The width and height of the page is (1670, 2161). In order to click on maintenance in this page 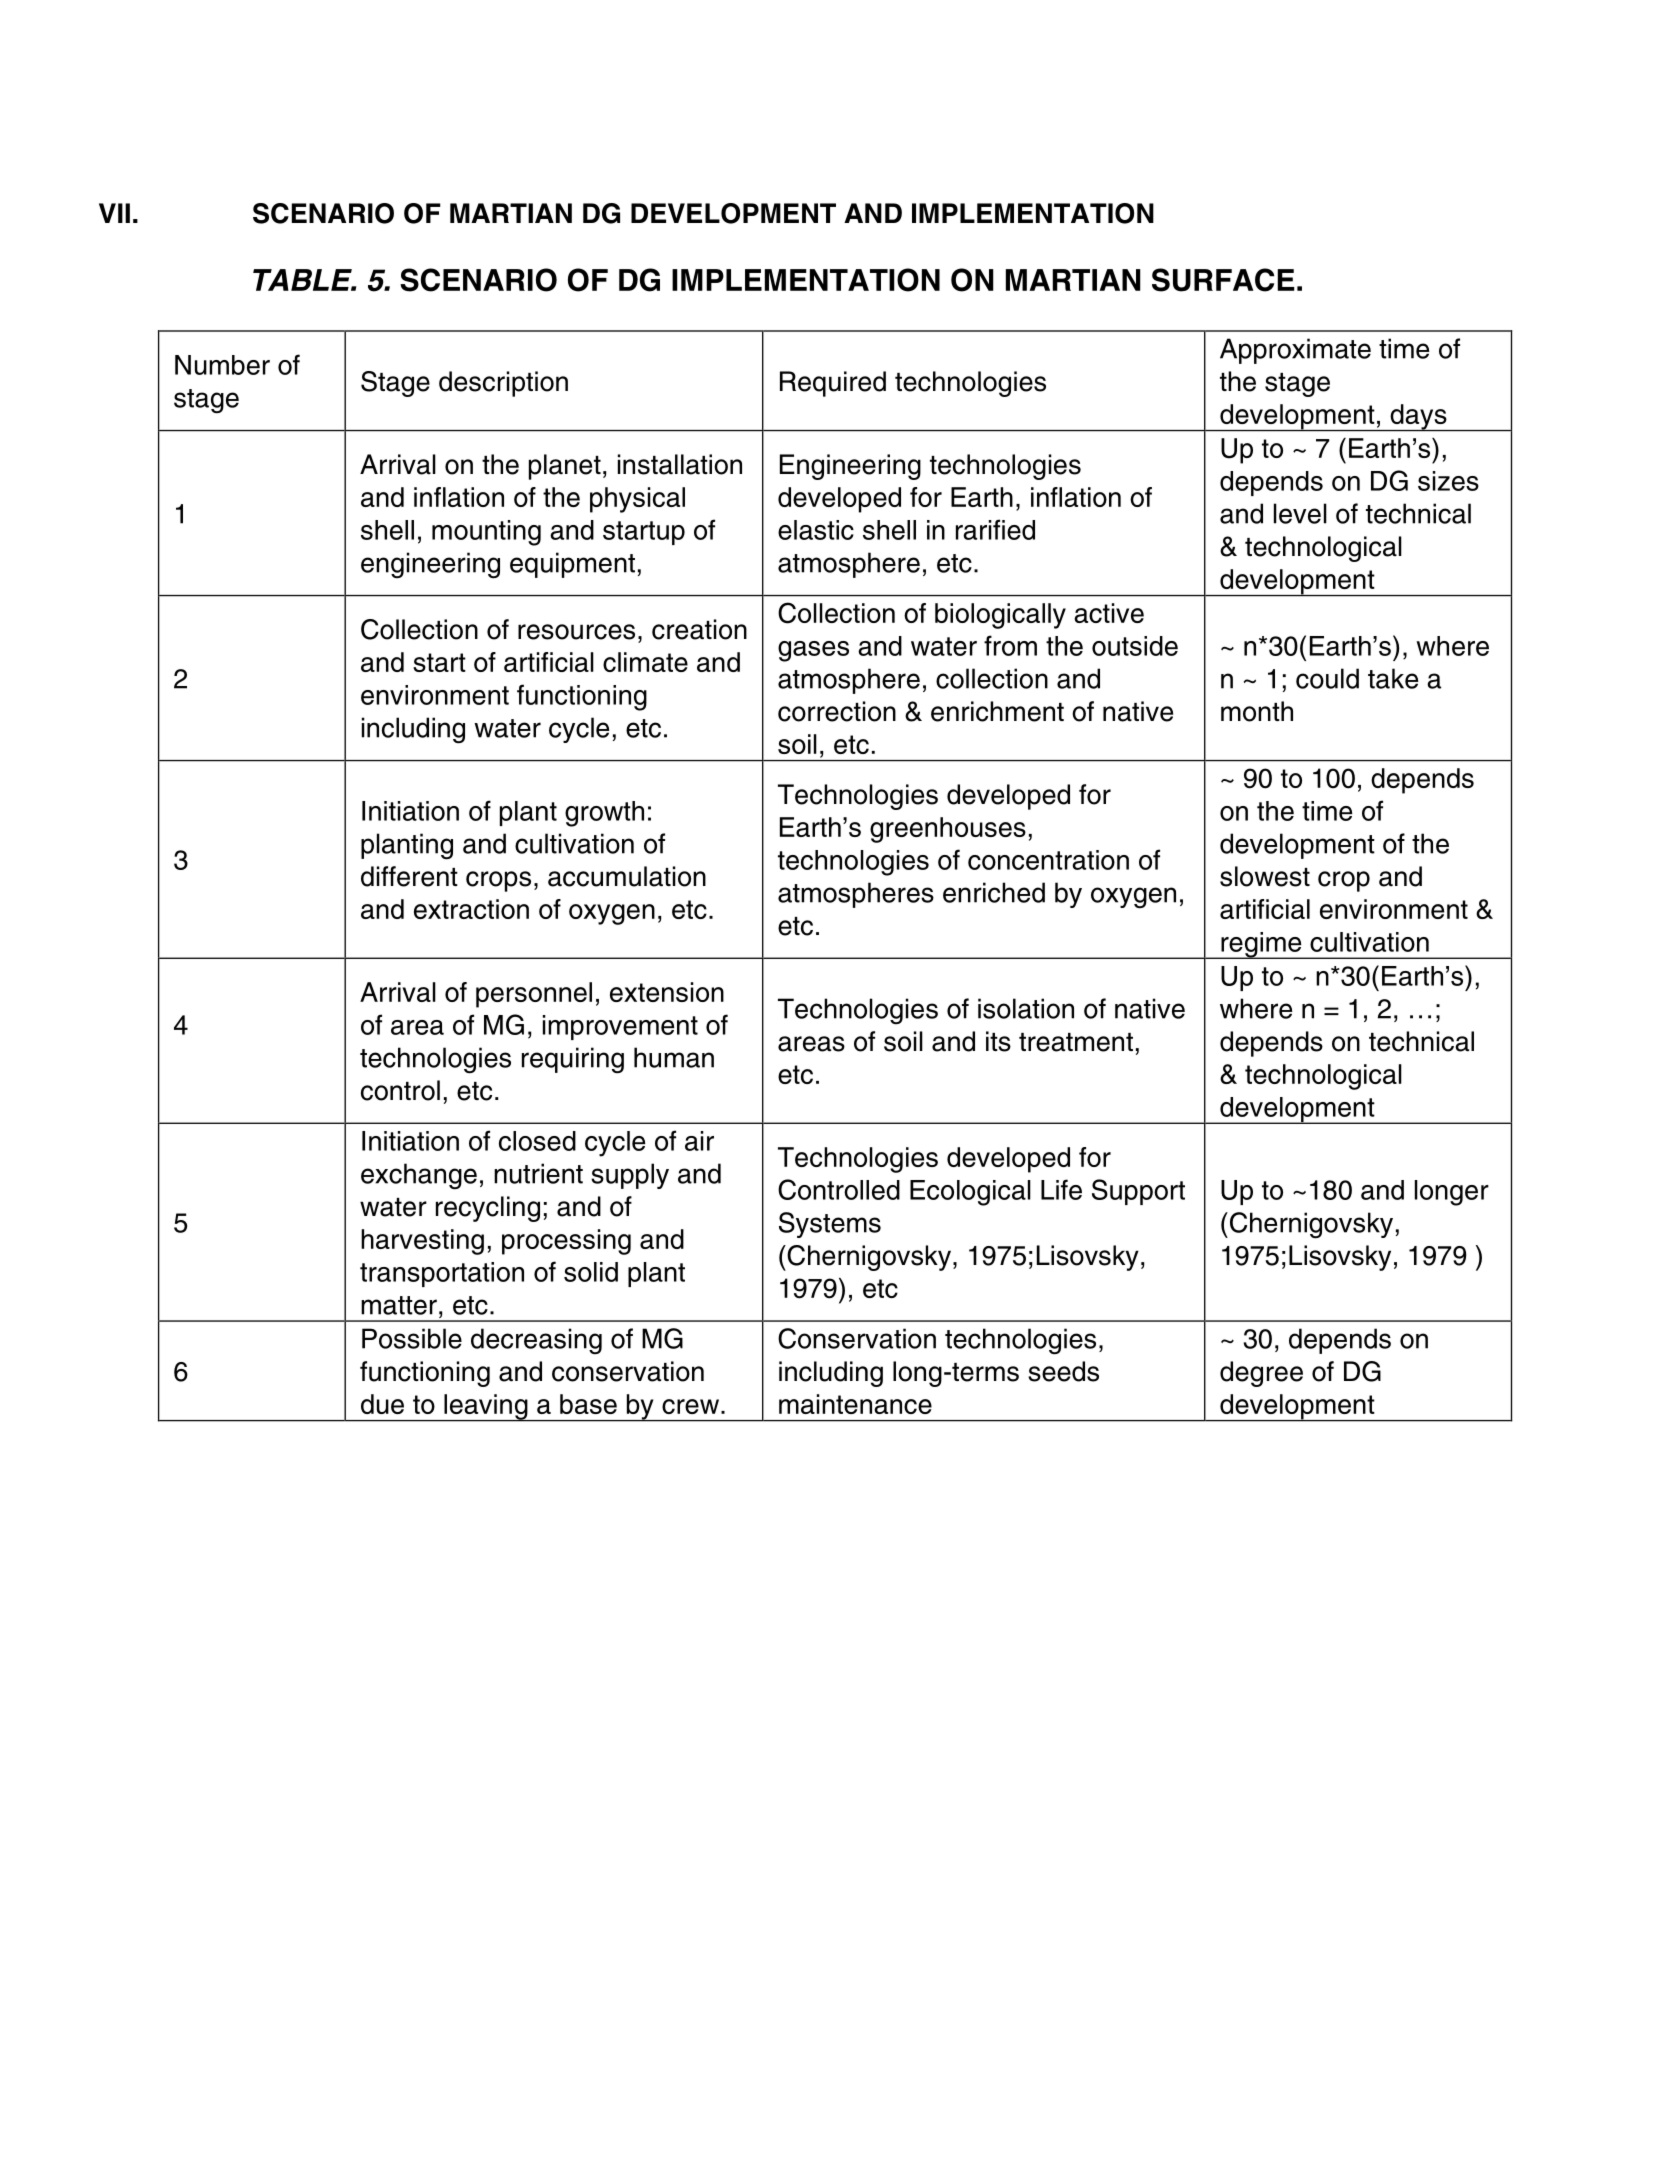, I will do `click(855, 1404)`.
